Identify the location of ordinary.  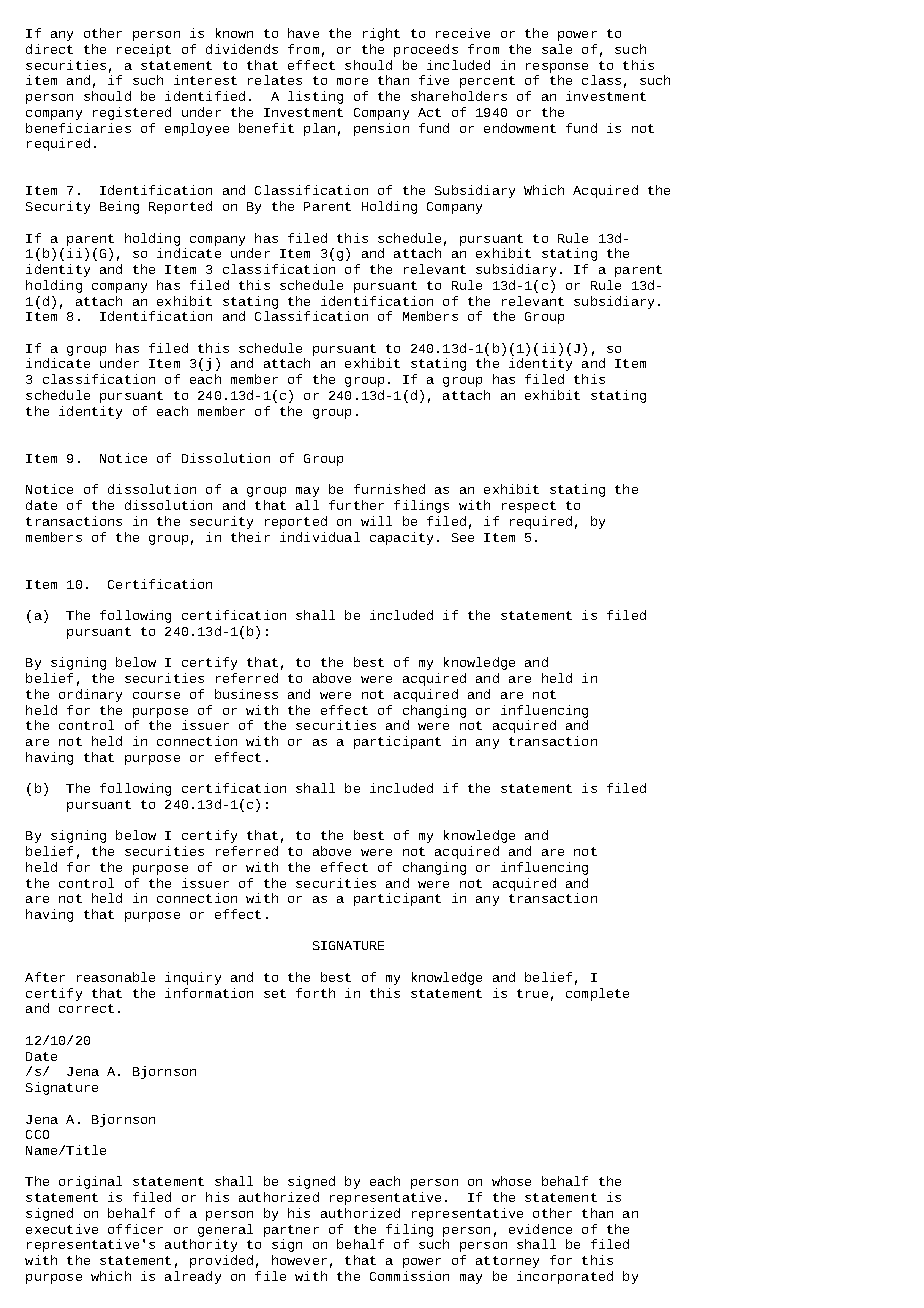
(90, 695).
